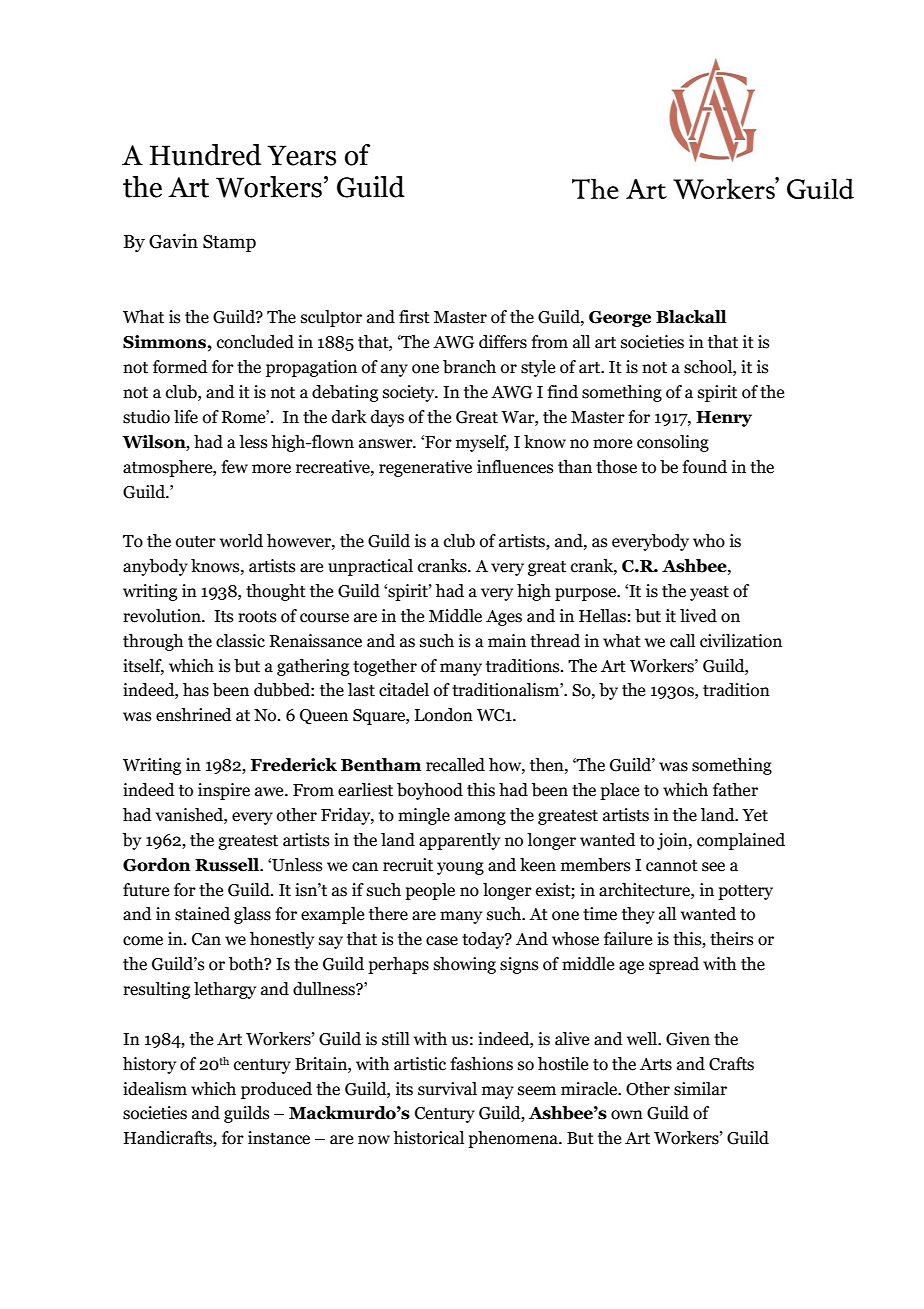  I want to click on produced, so click(276, 1090).
